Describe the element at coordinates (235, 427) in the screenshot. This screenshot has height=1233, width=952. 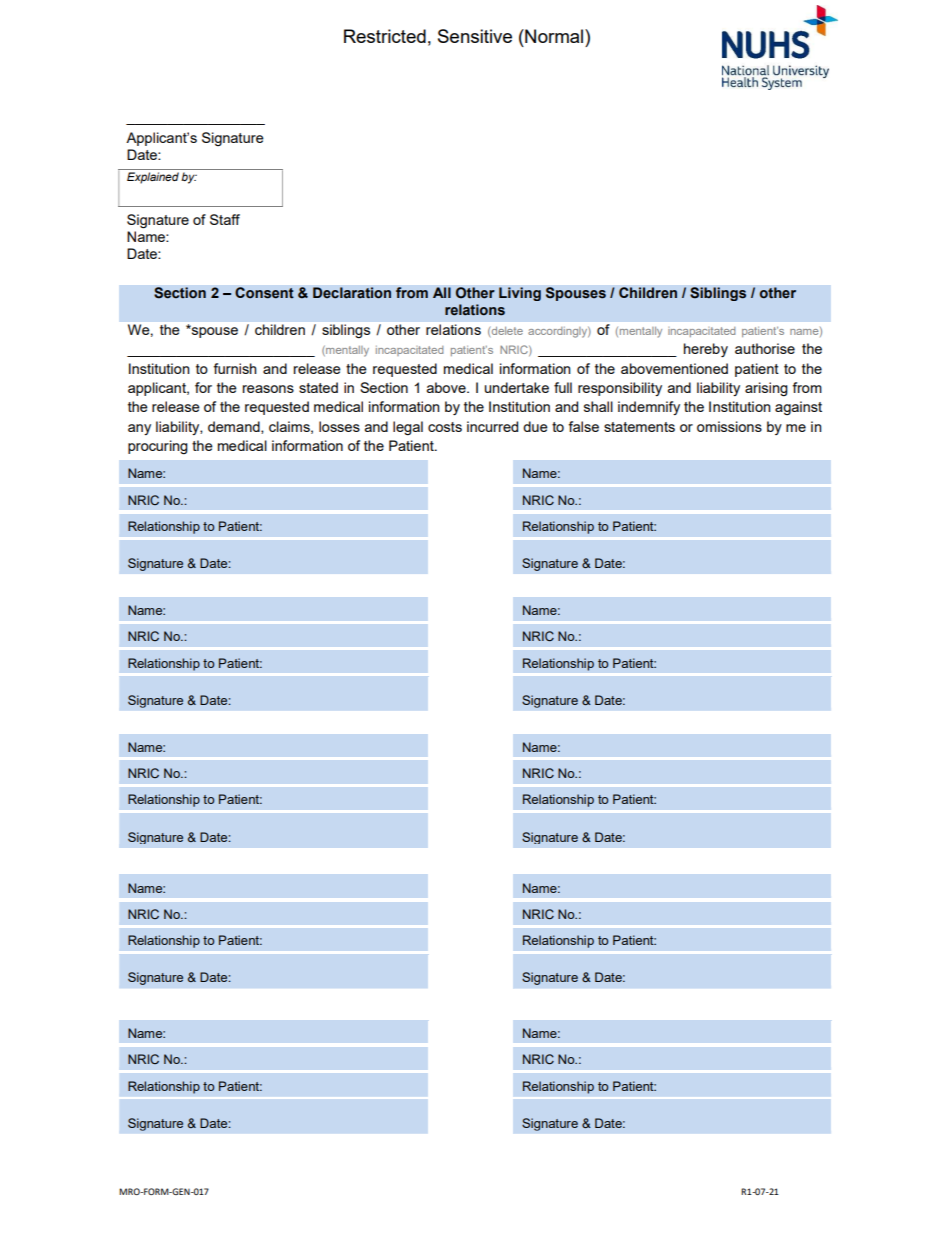
I see `demand` at that location.
